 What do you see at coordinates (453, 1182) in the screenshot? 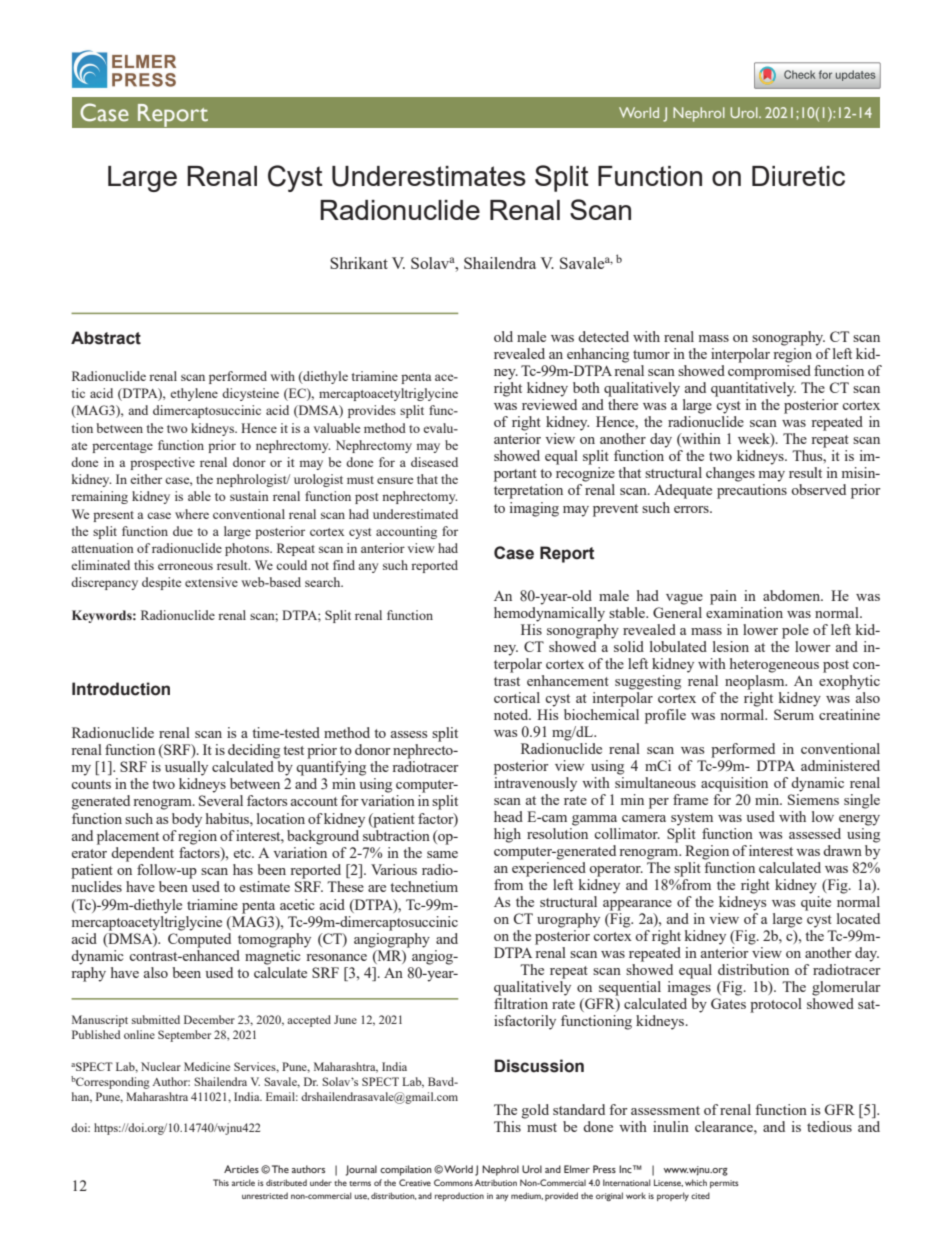
I see `Commons` at bounding box center [453, 1182].
